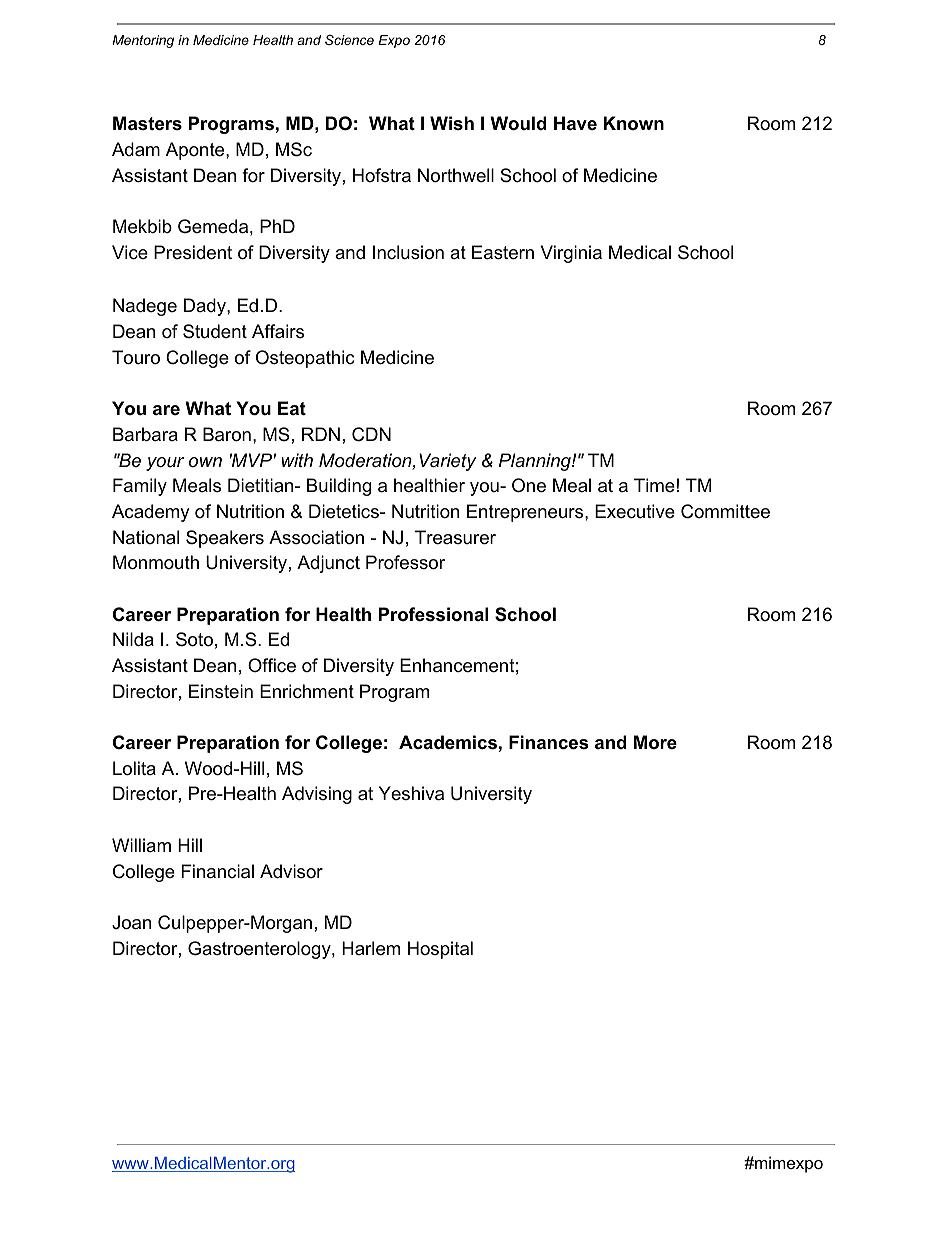 This screenshot has height=1233, width=952. Describe the element at coordinates (143, 41) in the screenshot. I see `Mentoring` at that location.
